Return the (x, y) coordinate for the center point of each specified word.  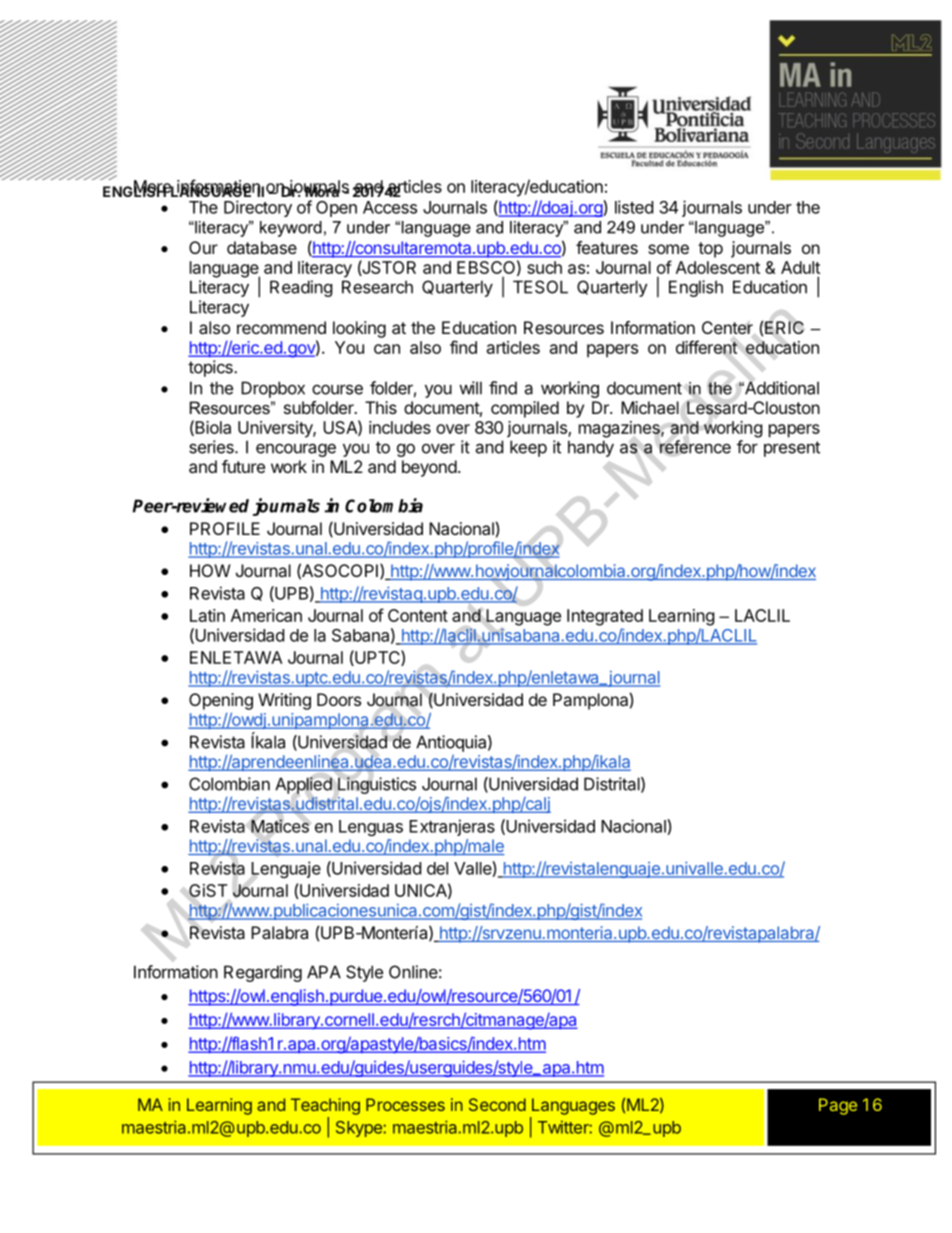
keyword (291, 229)
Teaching (325, 1106)
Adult (800, 267)
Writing (284, 701)
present (792, 449)
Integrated (605, 617)
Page (838, 1106)
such (544, 267)
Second (497, 1104)
